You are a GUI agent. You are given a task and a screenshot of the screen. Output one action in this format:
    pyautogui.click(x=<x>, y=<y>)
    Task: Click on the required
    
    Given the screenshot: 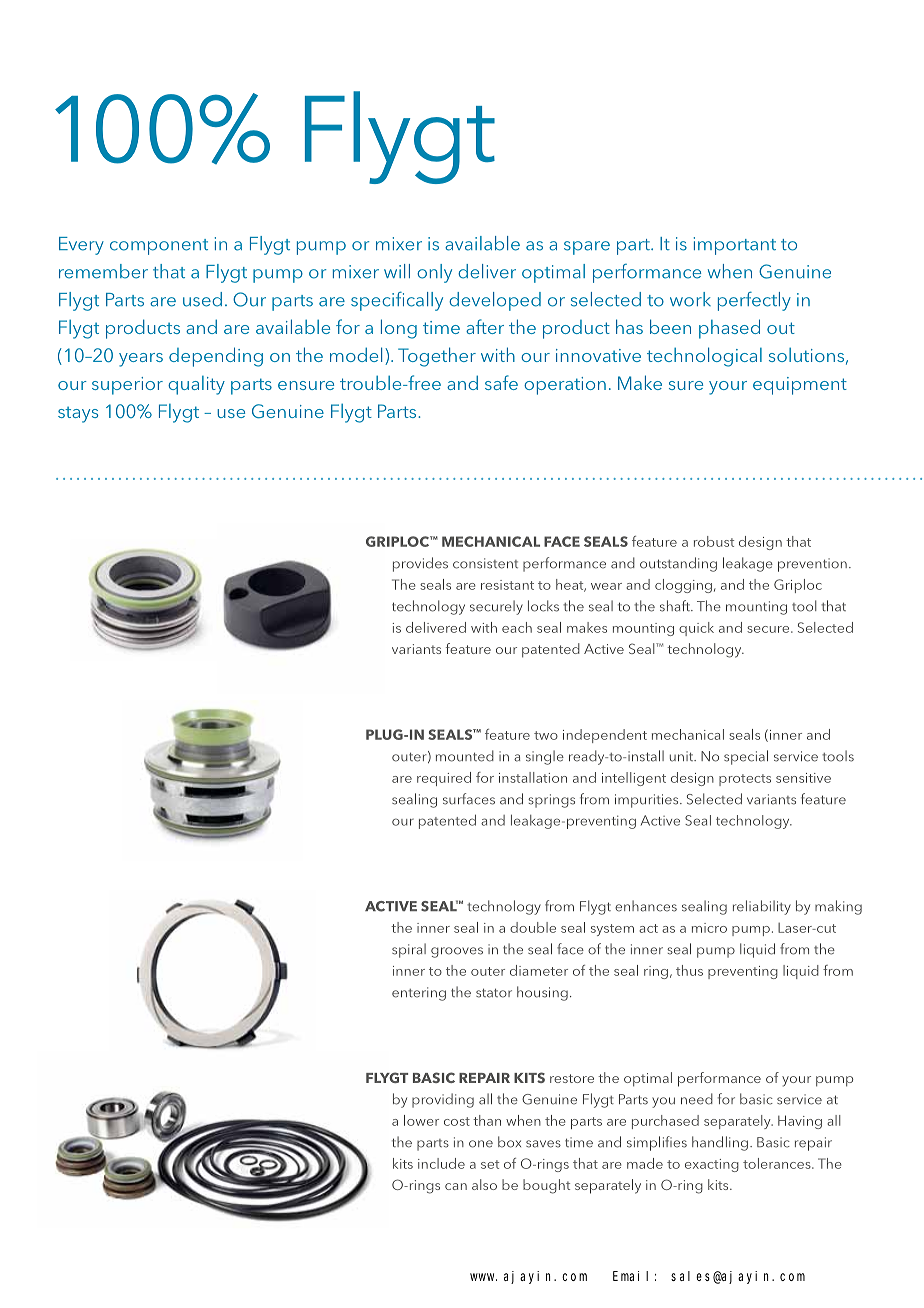 What is the action you would take?
    pyautogui.click(x=444, y=779)
